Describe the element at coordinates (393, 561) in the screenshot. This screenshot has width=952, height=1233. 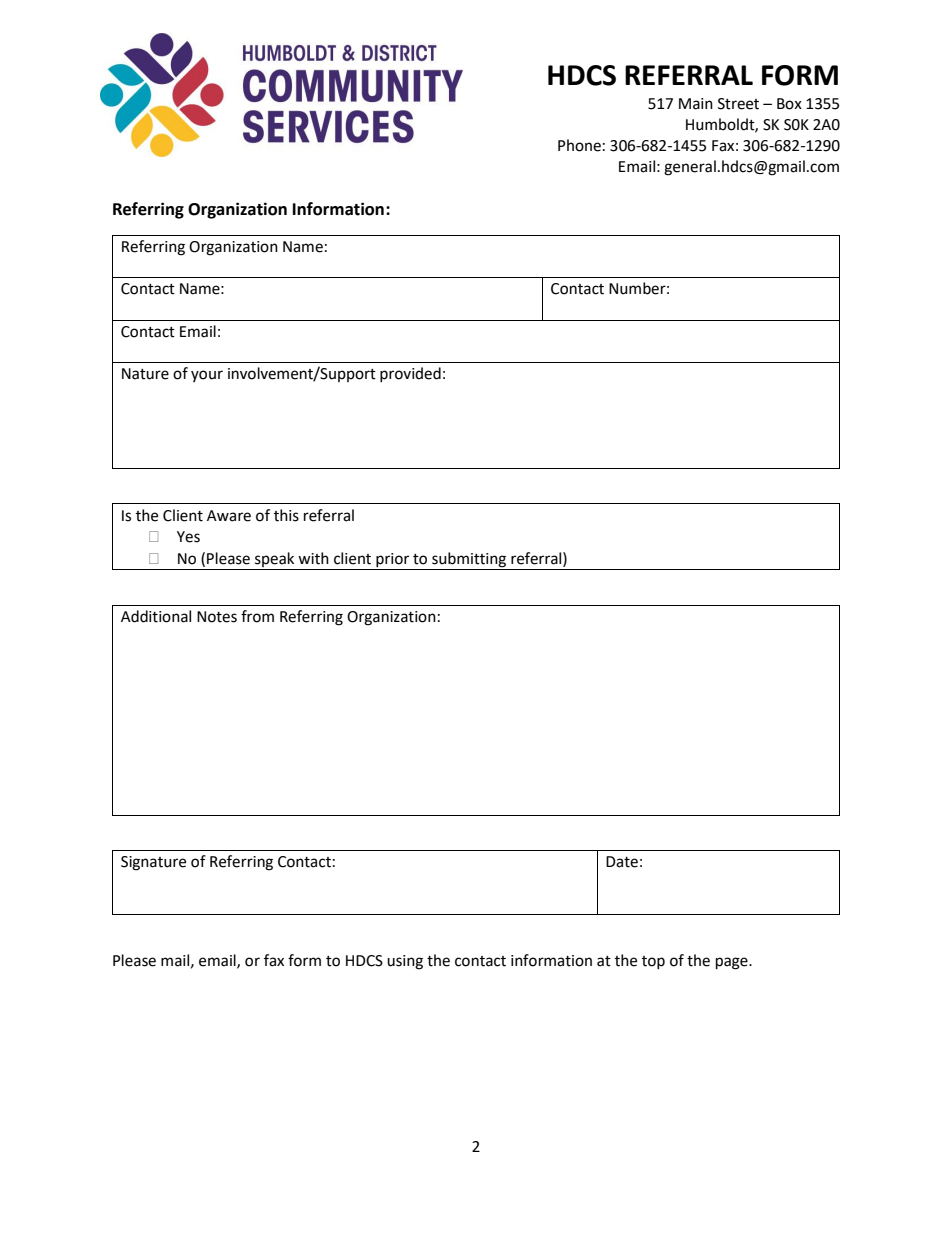
I see `prior` at that location.
